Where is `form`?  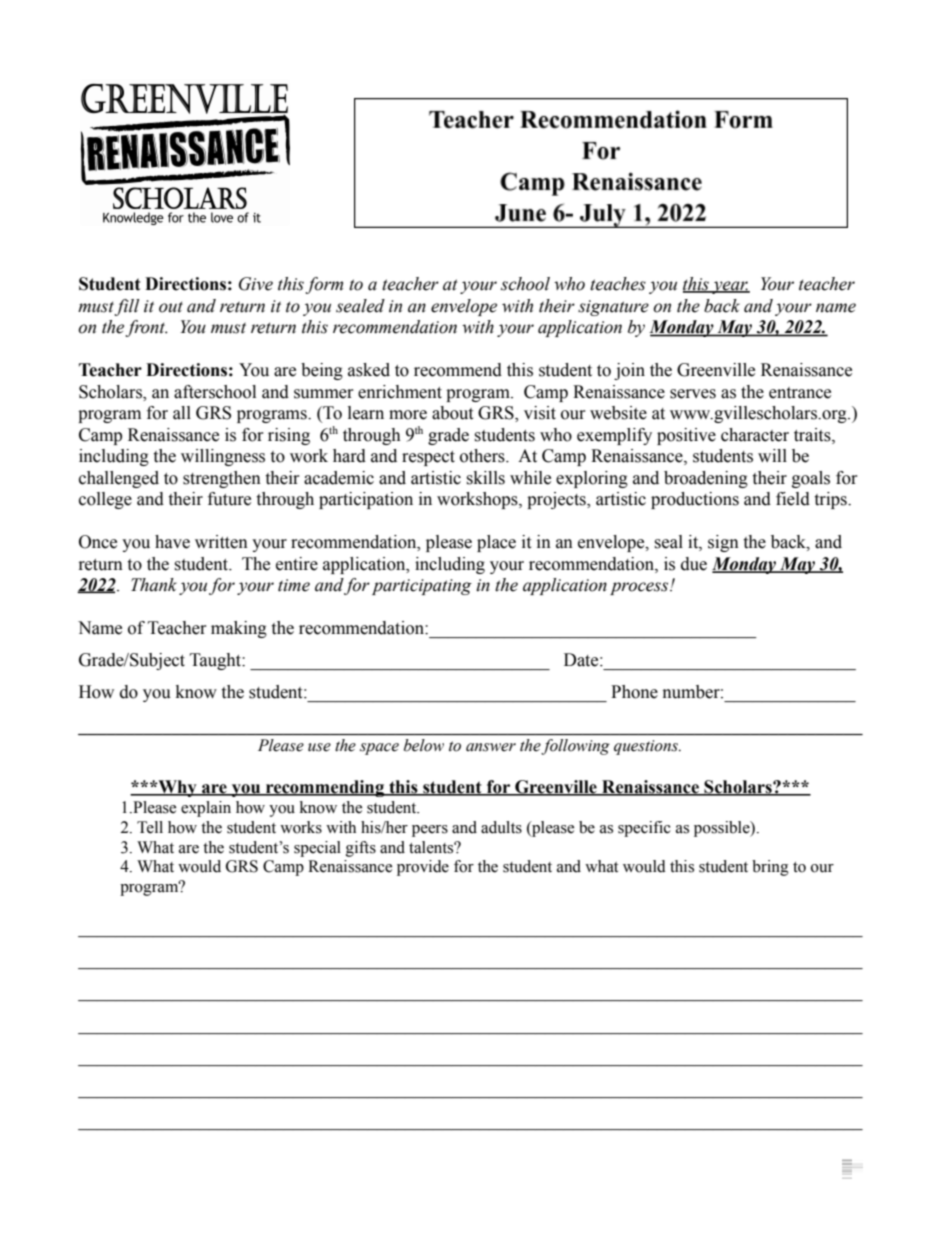
form is located at coordinates (324, 285).
